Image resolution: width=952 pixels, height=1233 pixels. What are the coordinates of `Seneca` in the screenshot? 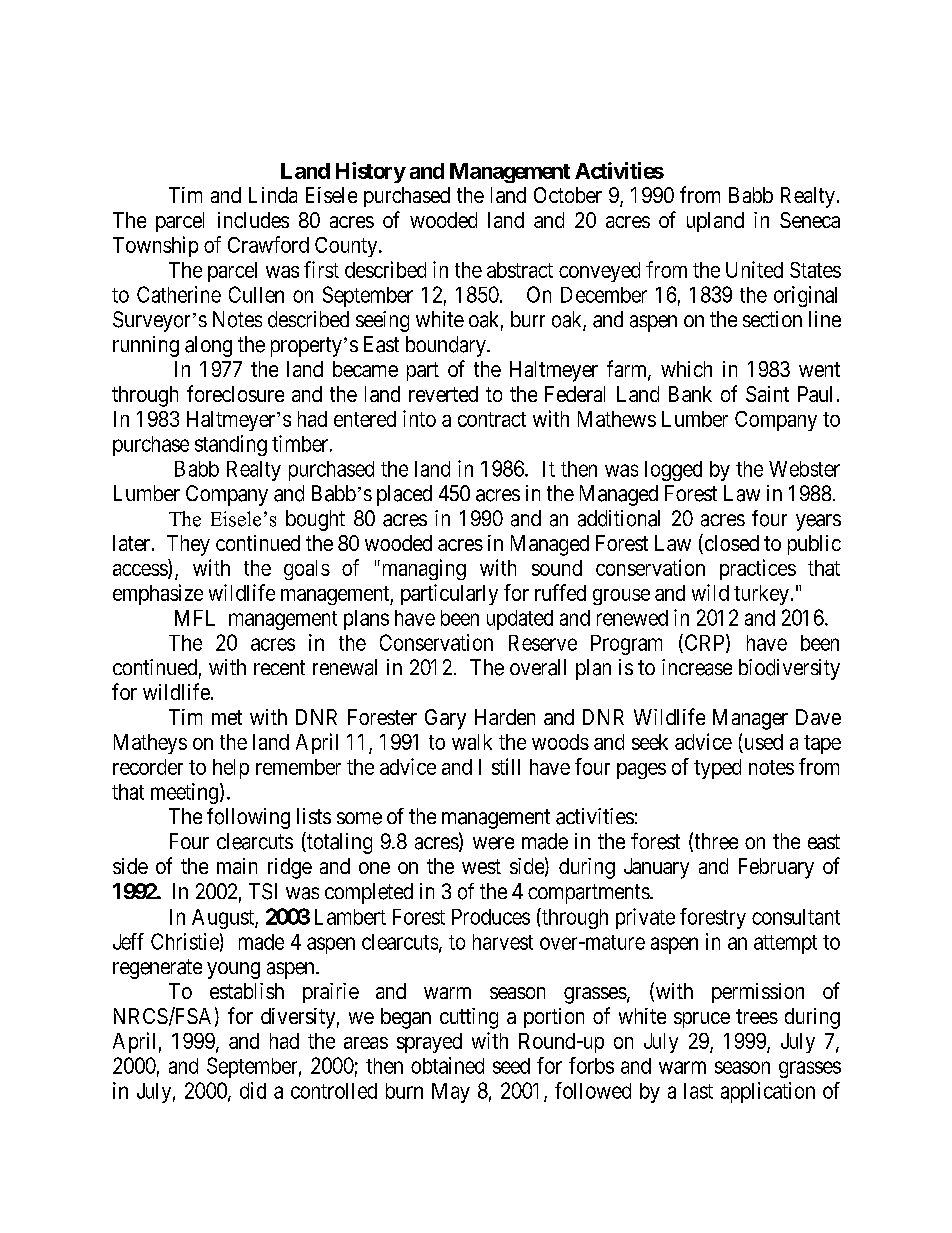 It's located at (810, 220).
